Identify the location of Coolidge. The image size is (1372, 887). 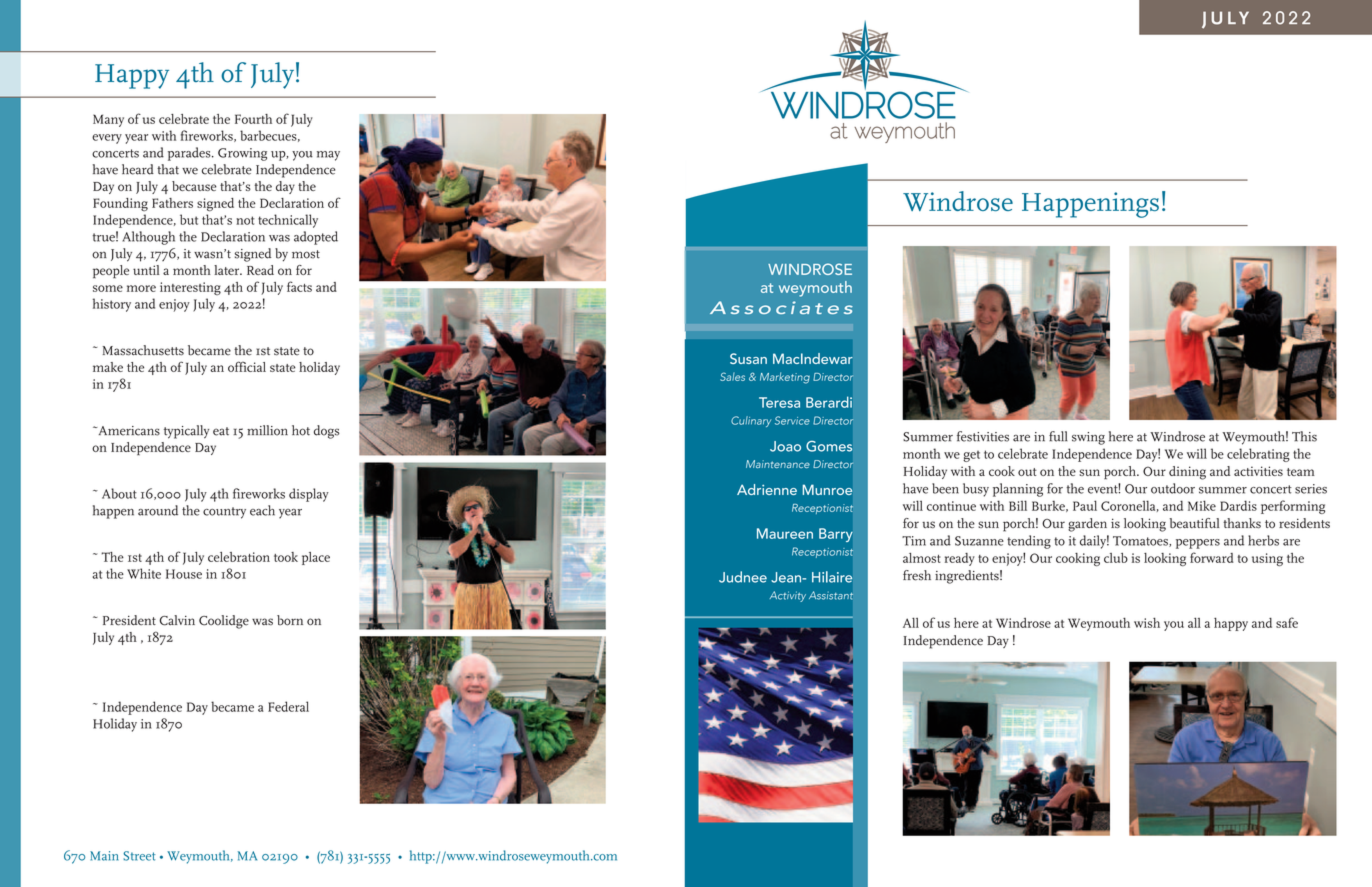
(224, 622).
